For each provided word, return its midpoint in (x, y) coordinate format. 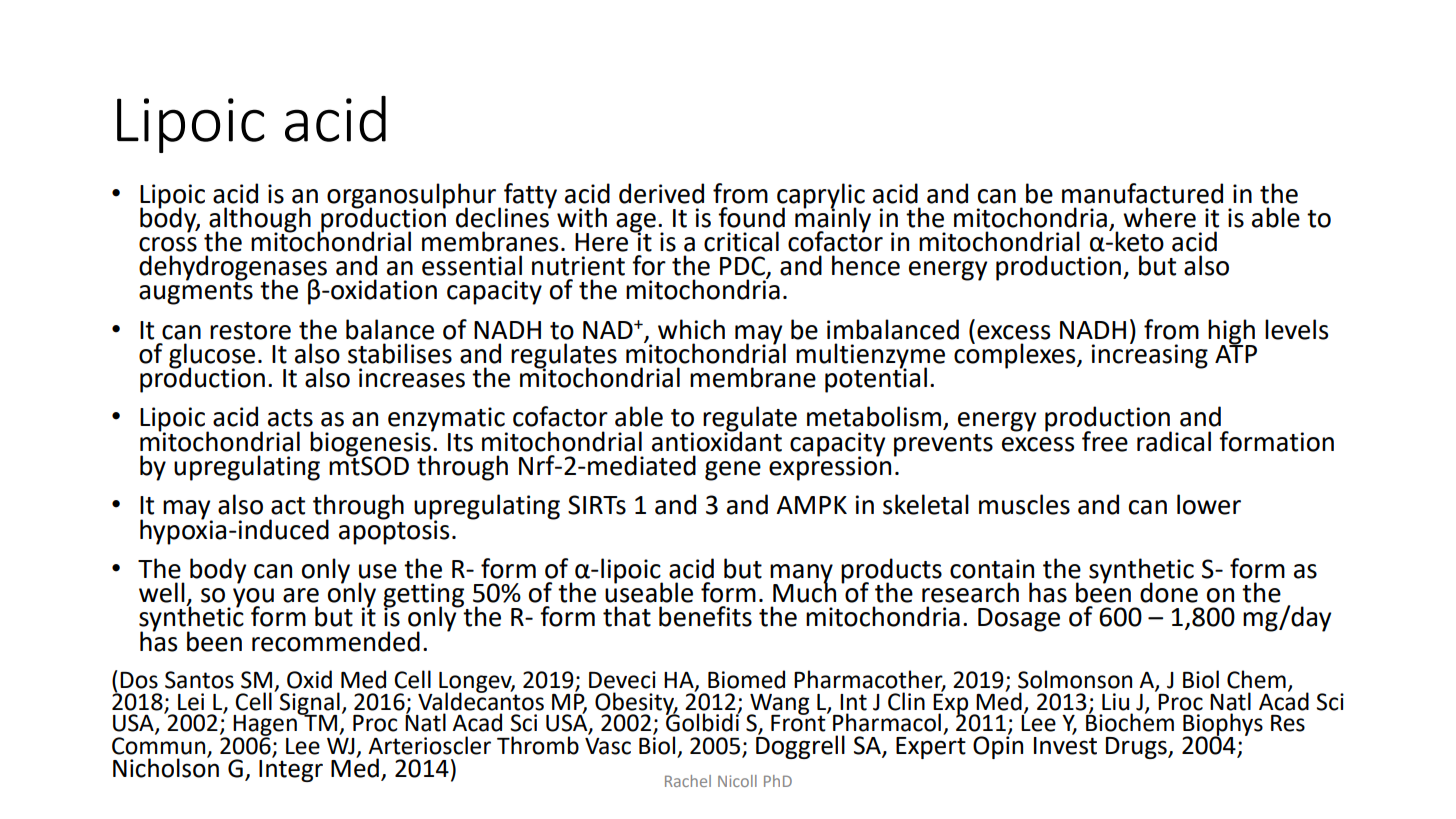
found (751, 217)
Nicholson (166, 767)
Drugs (1137, 748)
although (260, 220)
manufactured (1142, 193)
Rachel (688, 781)
